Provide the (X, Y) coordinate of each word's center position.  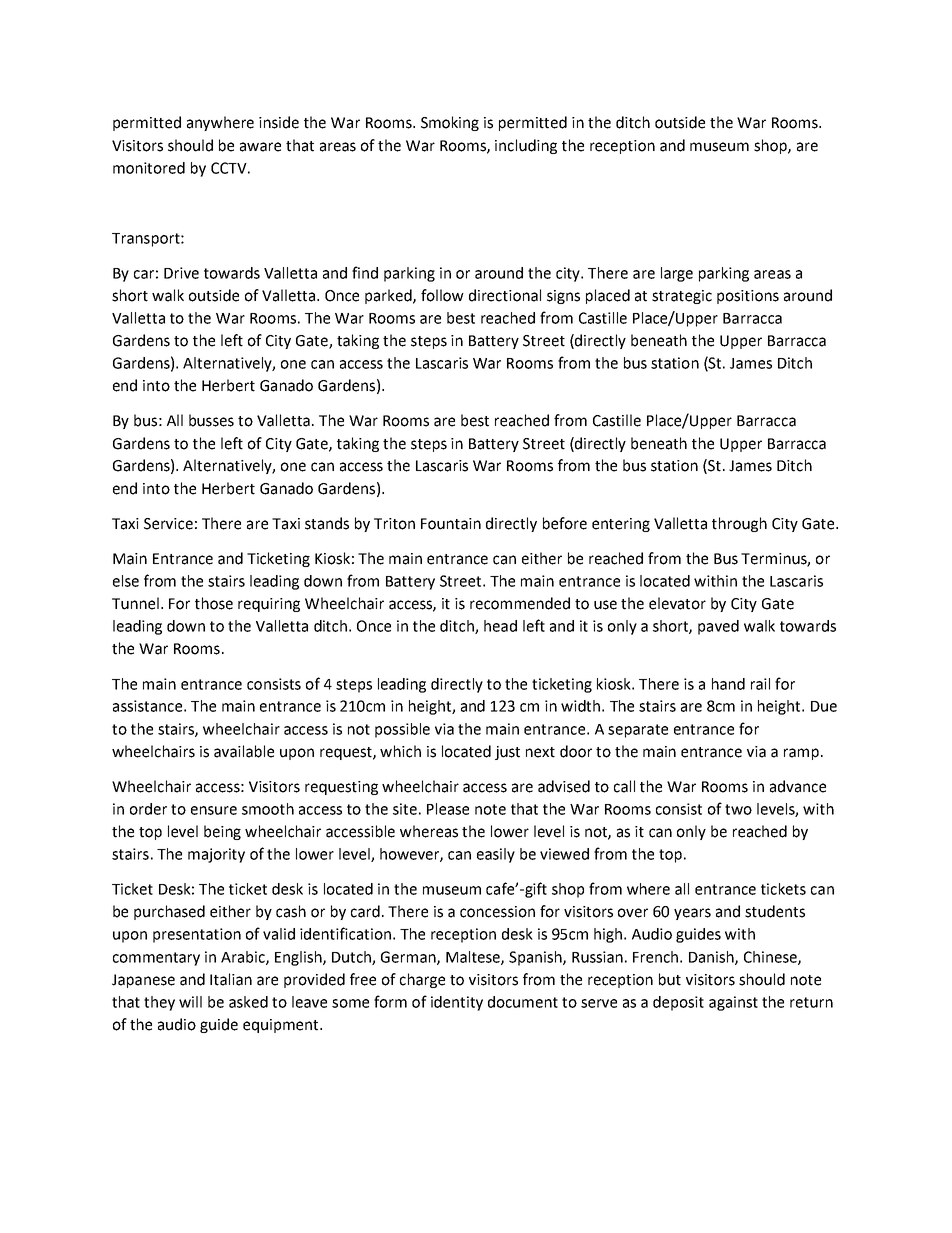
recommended (520, 603)
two (738, 809)
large (677, 274)
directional (505, 295)
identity (457, 1003)
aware (260, 147)
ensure (214, 810)
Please (448, 809)
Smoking (450, 123)
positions (748, 297)
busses (211, 420)
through (739, 524)
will (190, 1002)
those (214, 603)
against (733, 1003)
